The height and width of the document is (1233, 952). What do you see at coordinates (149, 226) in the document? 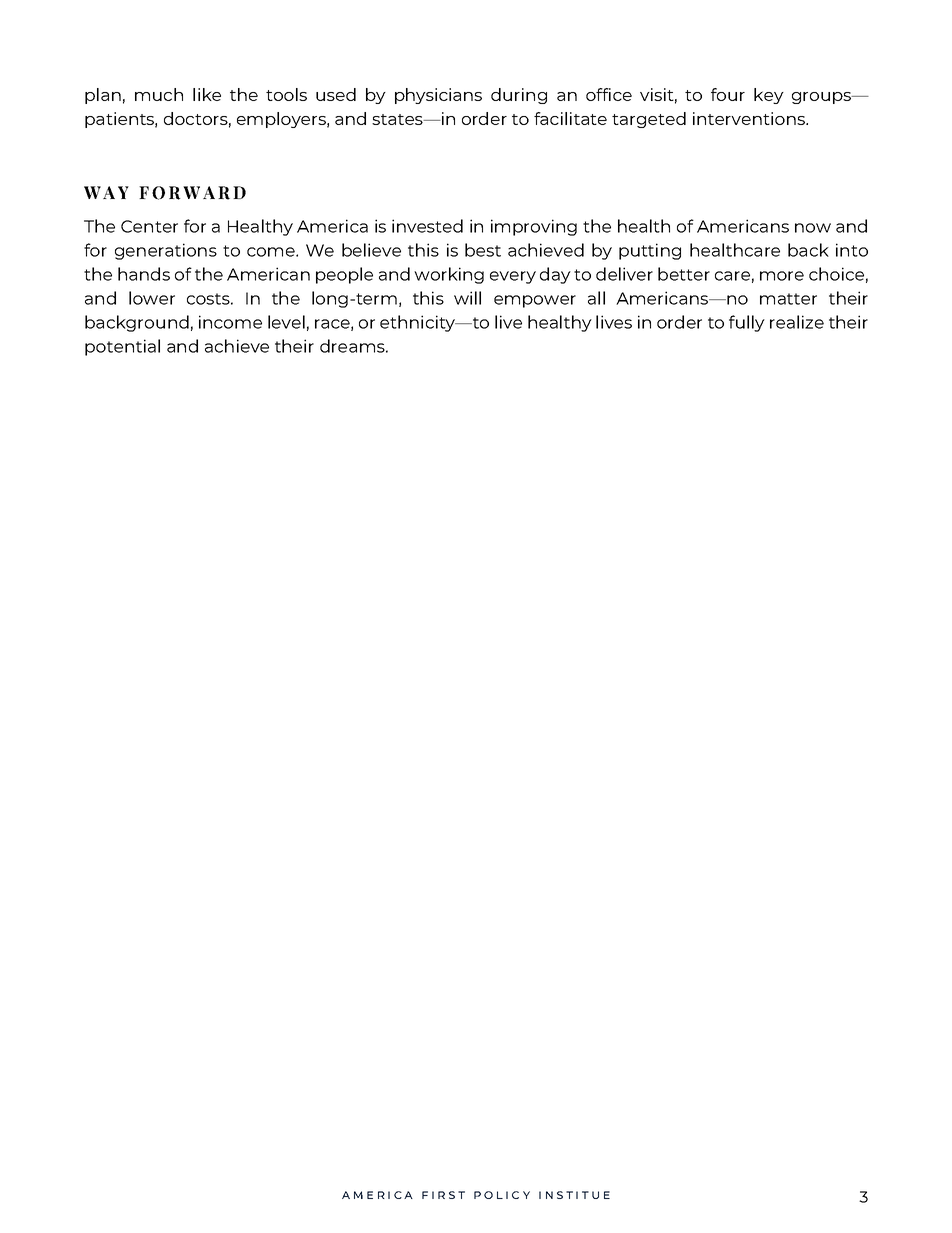
I see `Center` at bounding box center [149, 226].
